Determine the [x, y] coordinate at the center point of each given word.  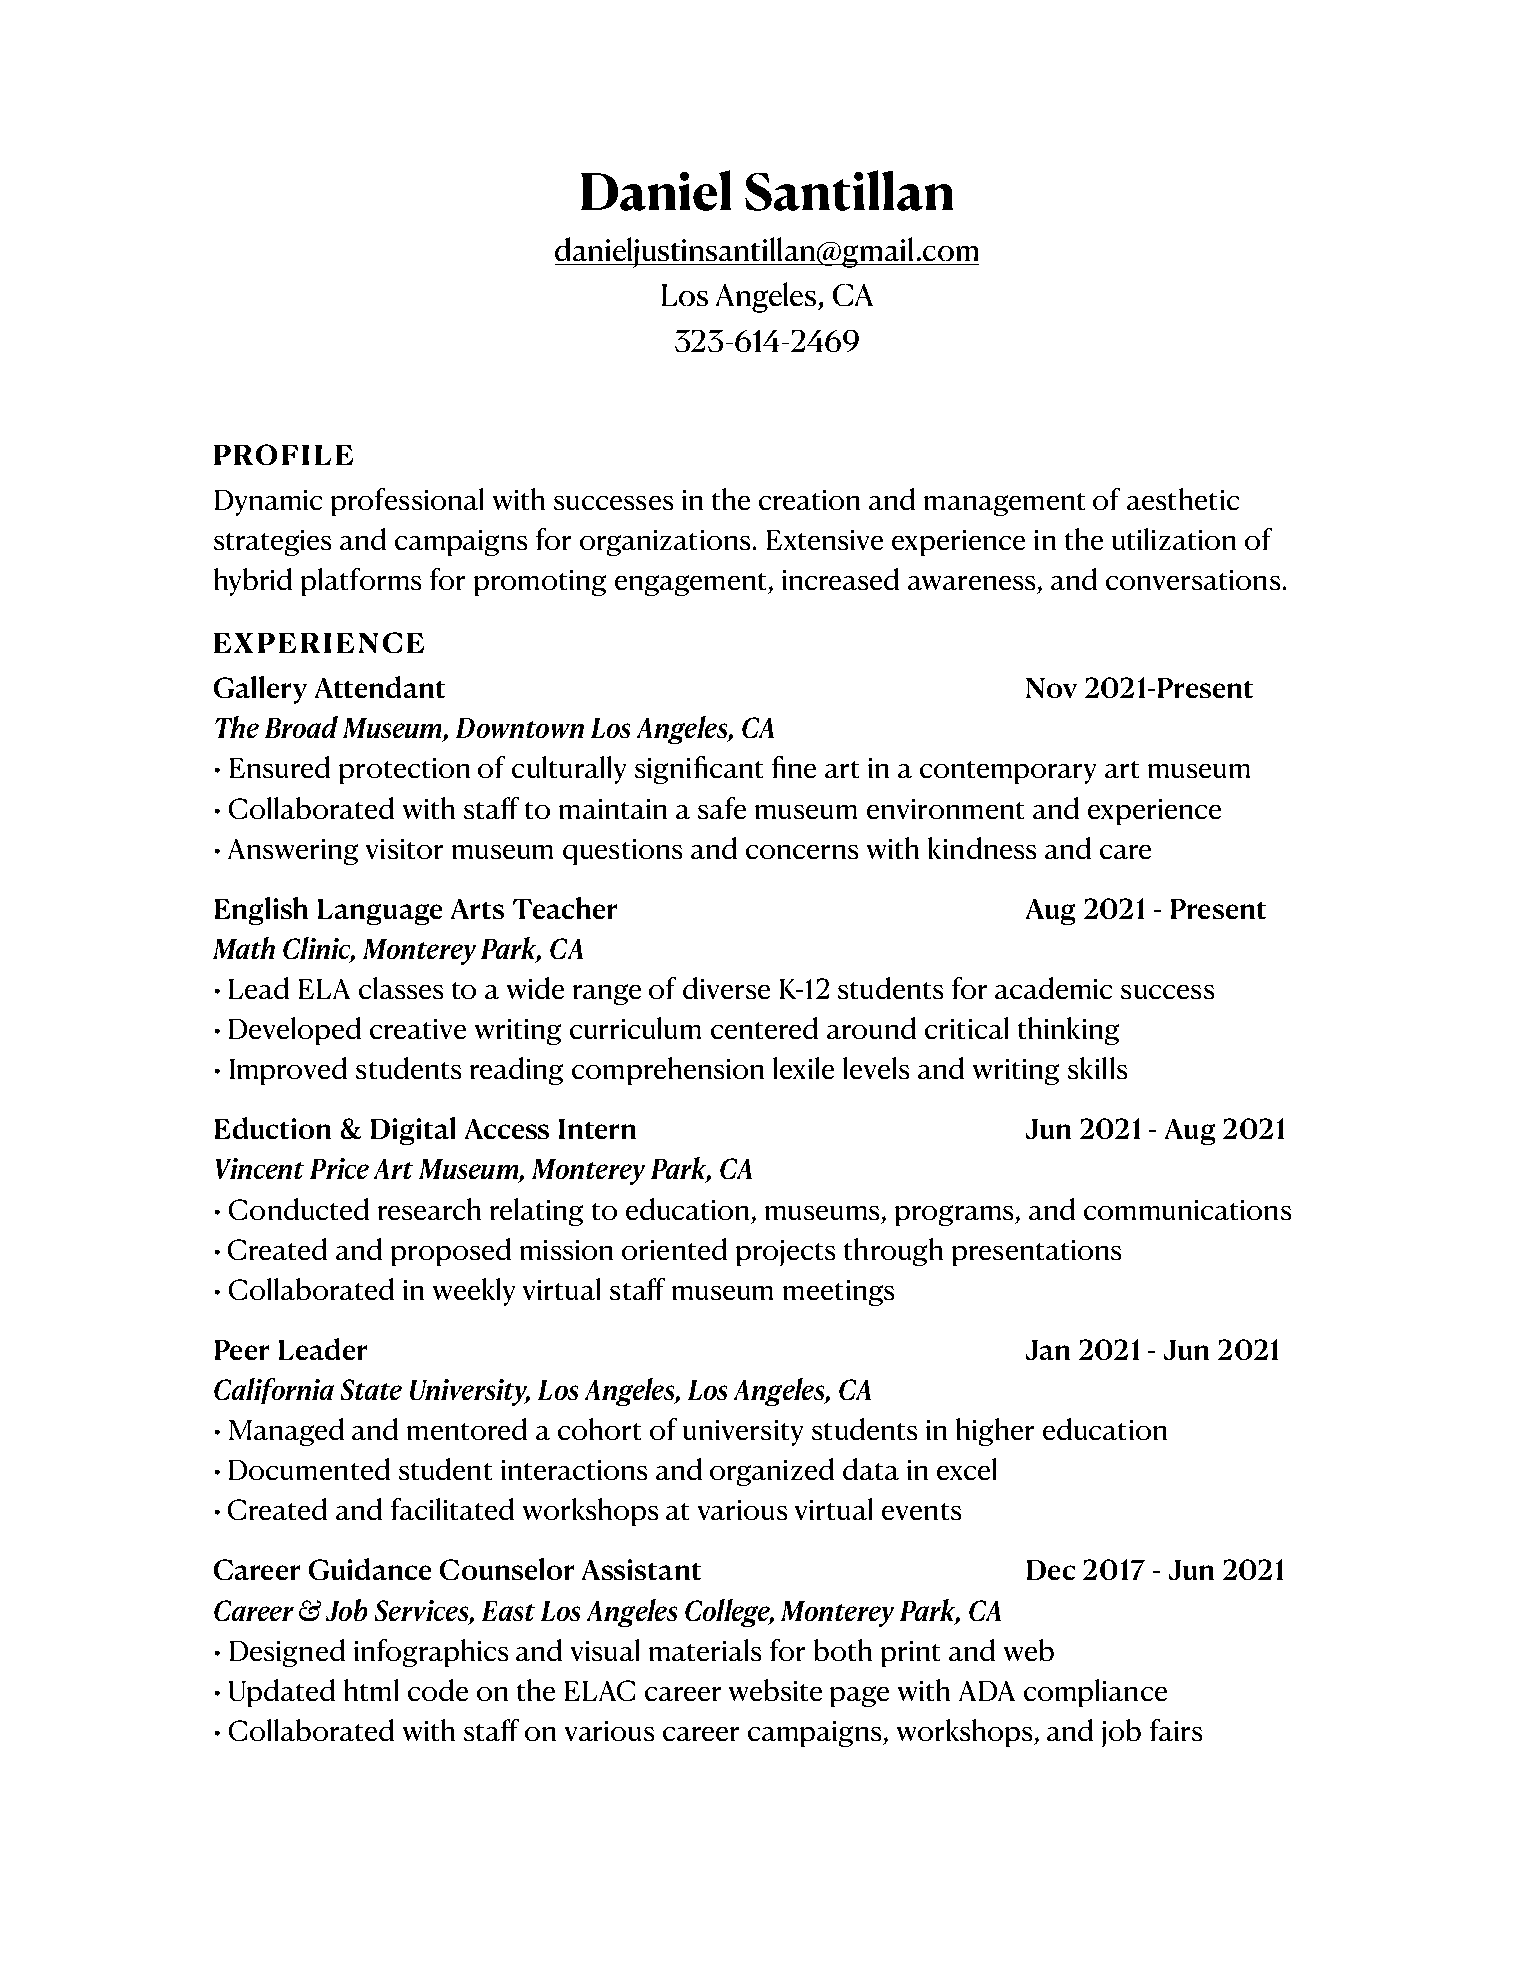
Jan [1048, 1350]
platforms [361, 582]
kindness [982, 848]
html [371, 1690]
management [1004, 504]
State [371, 1389]
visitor [404, 849]
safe [722, 808]
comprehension [668, 1071]
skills [1097, 1068]
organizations [665, 543]
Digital [413, 1131]
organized [772, 1472]
